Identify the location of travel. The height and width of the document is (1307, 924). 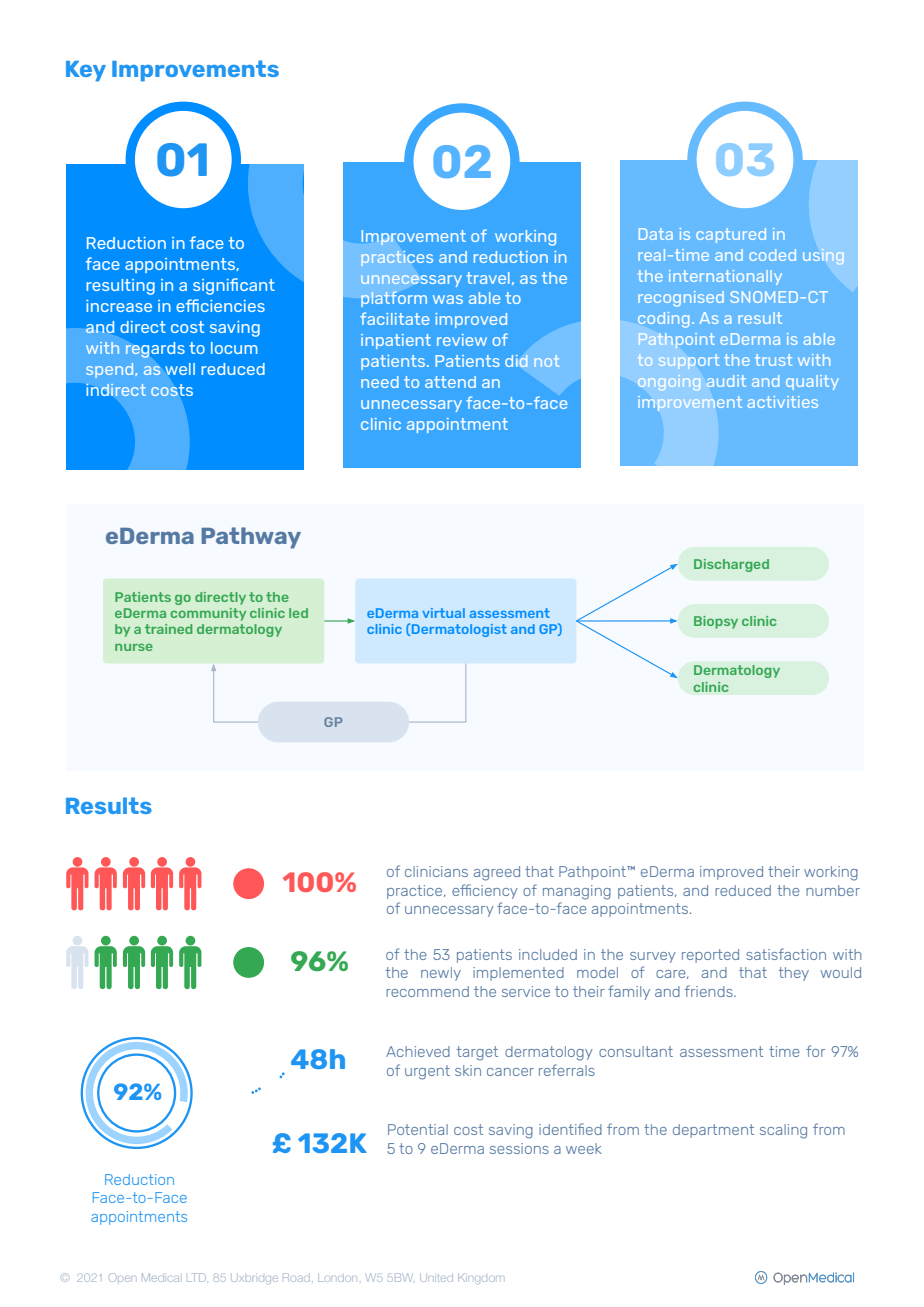
(488, 278).
